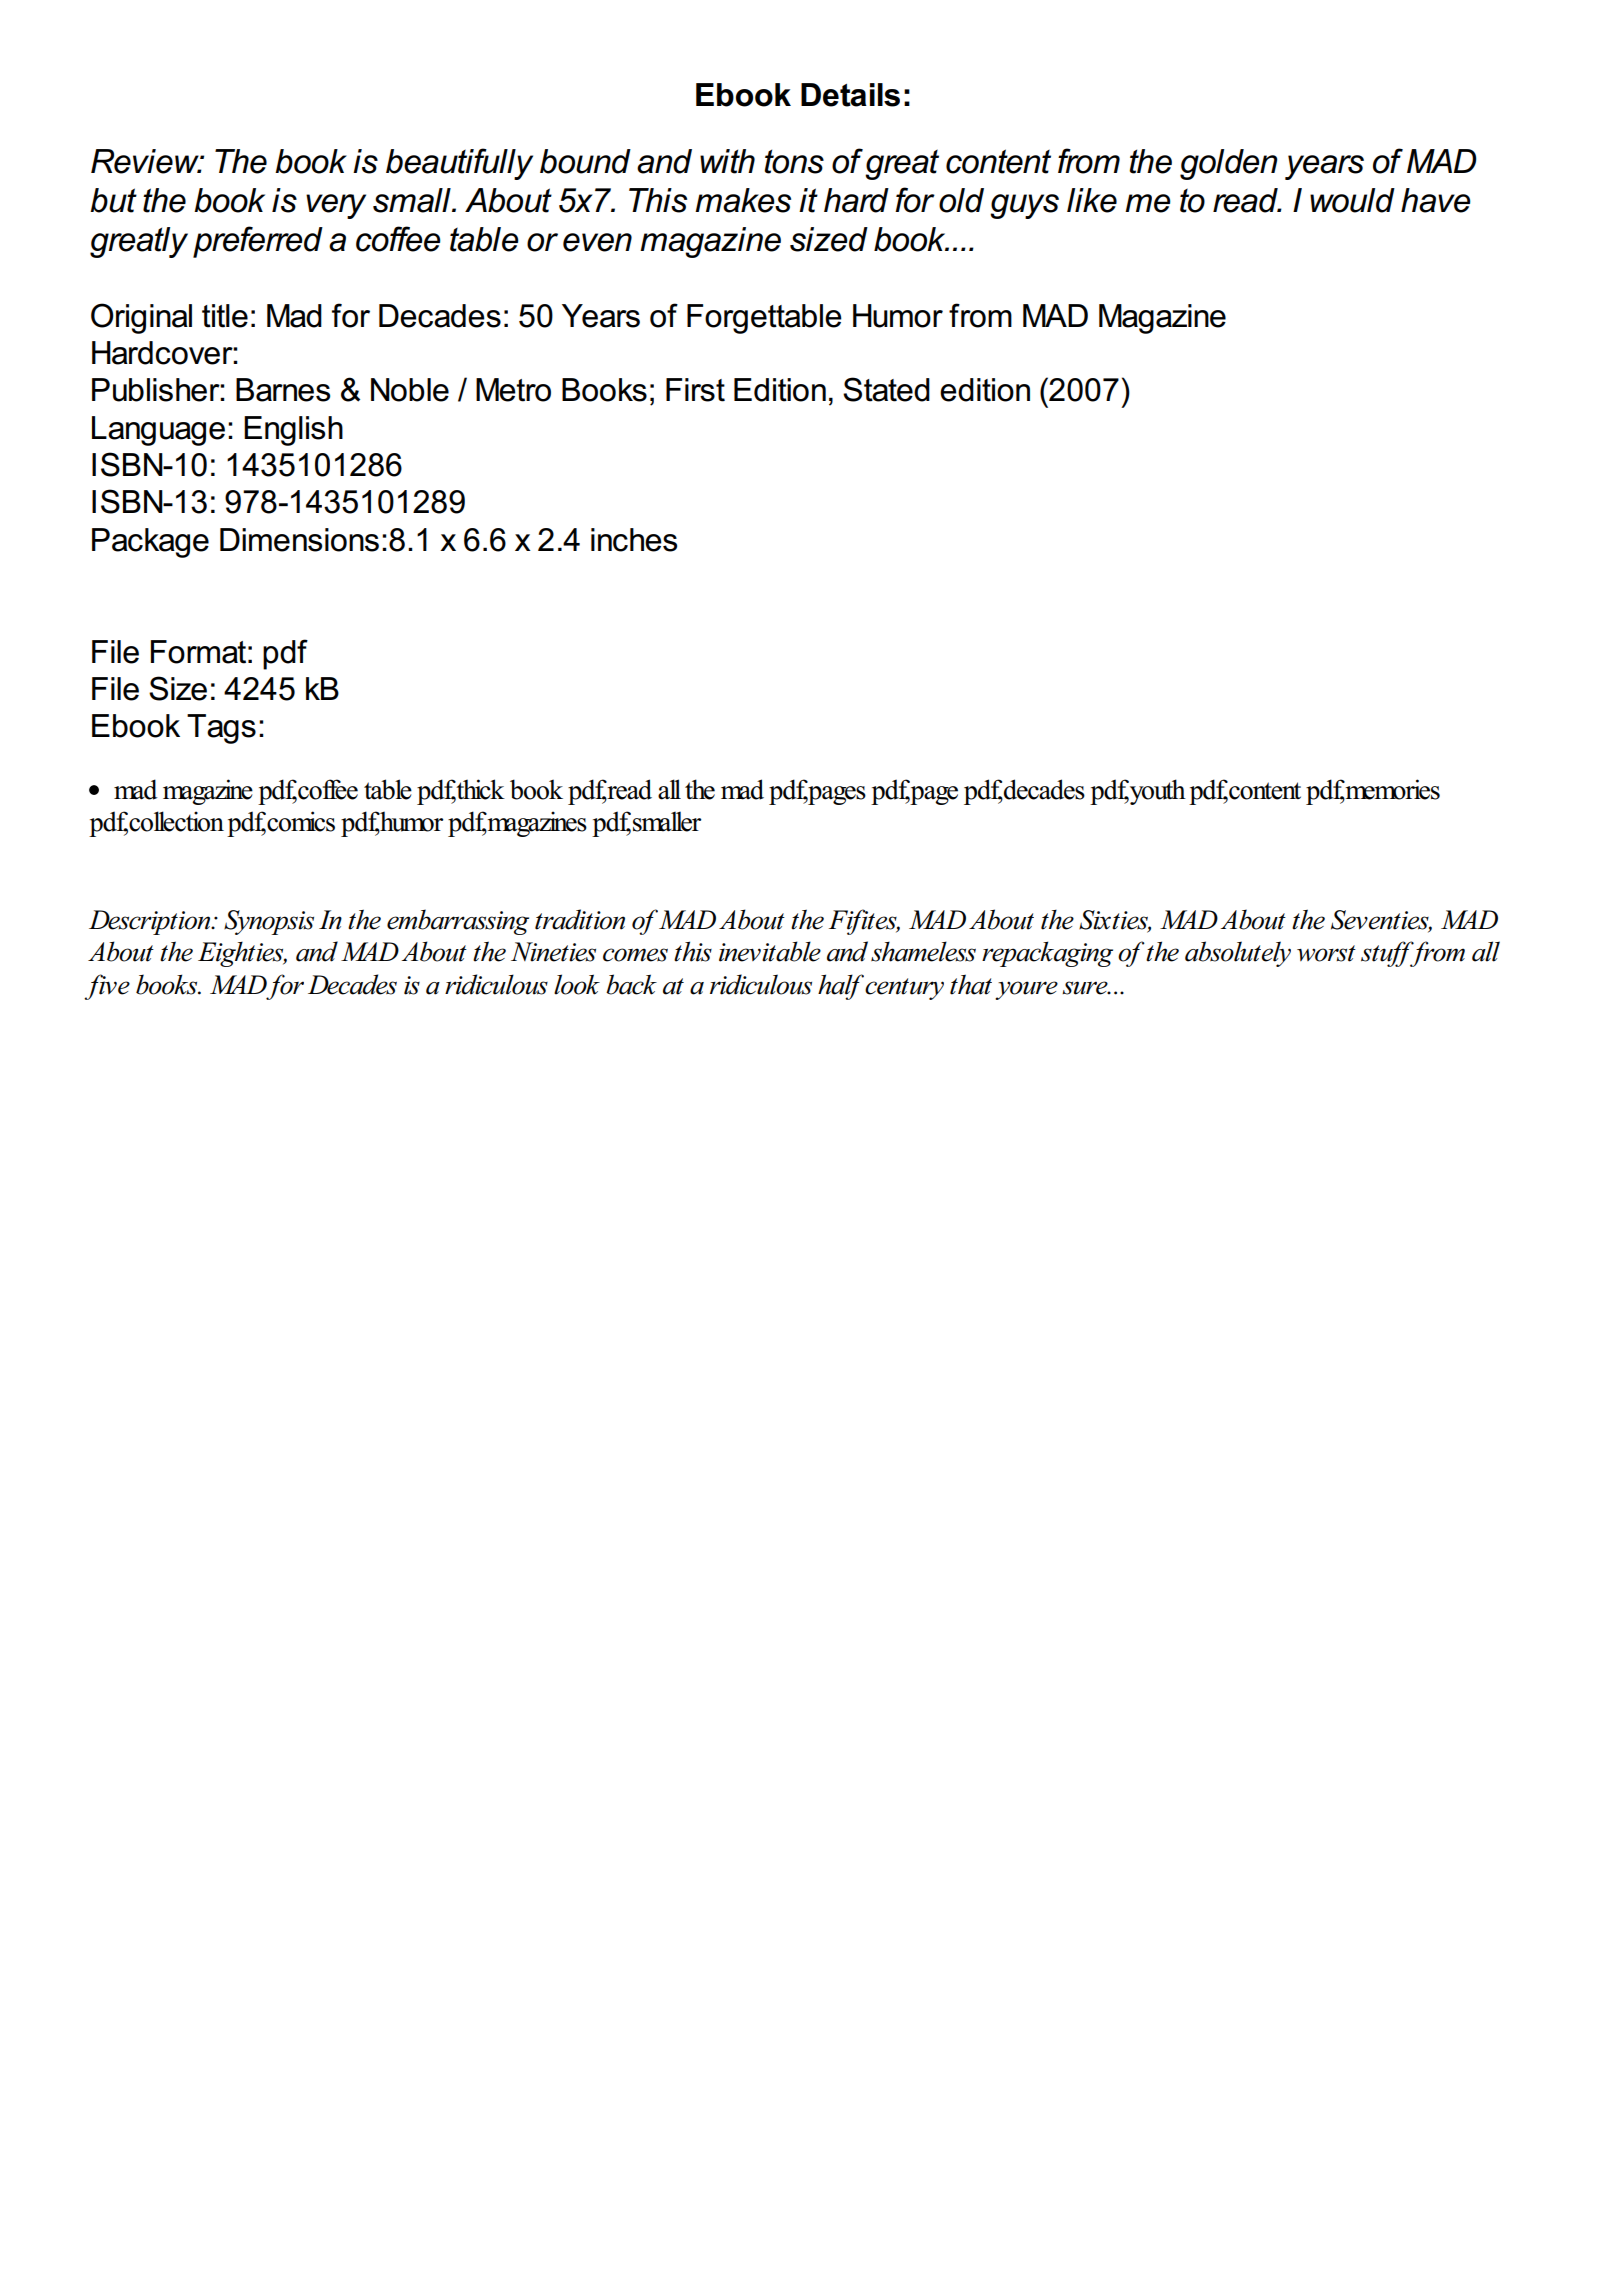 Image resolution: width=1608 pixels, height=2276 pixels. What do you see at coordinates (886, 389) in the document?
I see `Stated` at bounding box center [886, 389].
